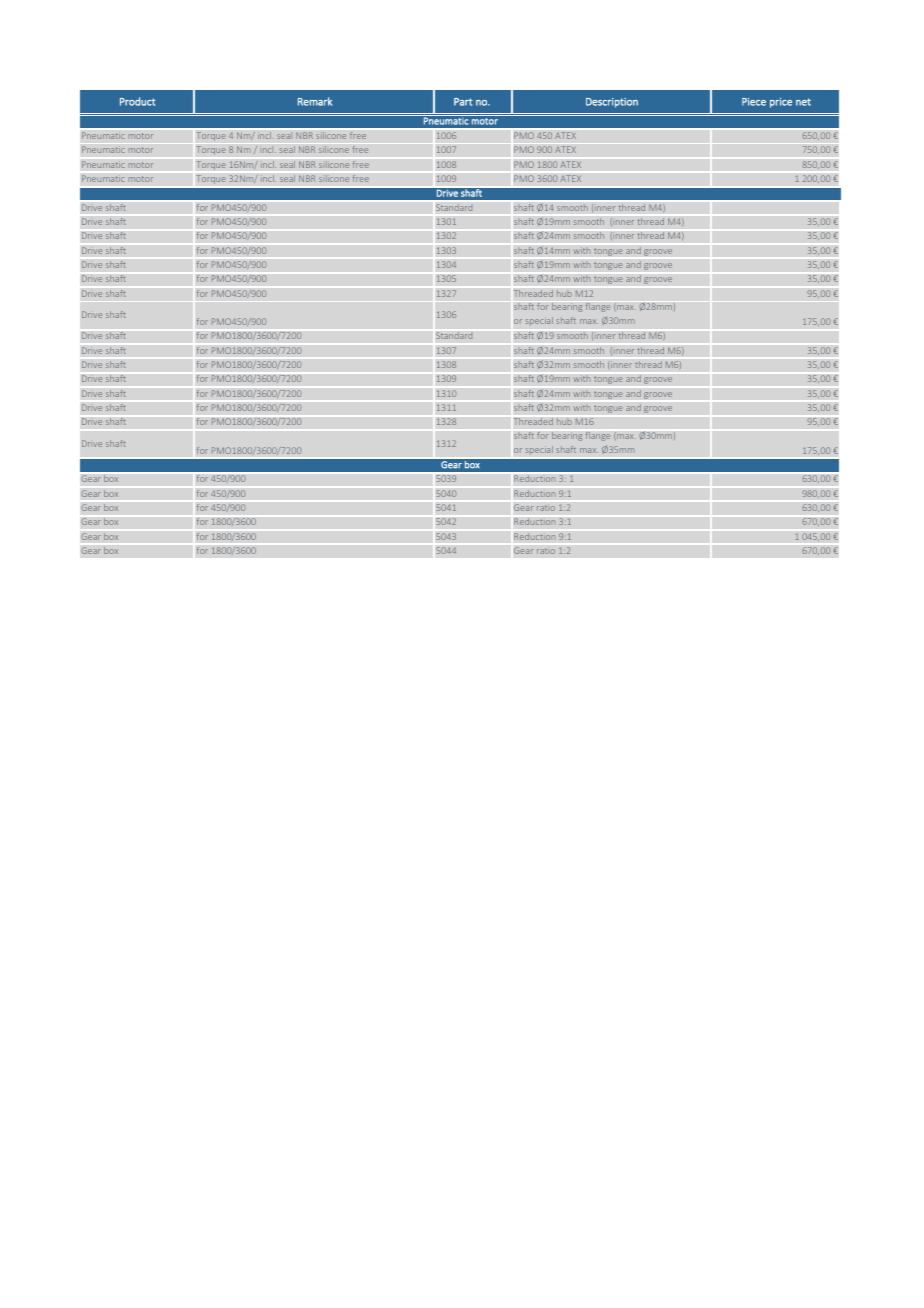  What do you see at coordinates (781, 103) in the document?
I see `price` at bounding box center [781, 103].
